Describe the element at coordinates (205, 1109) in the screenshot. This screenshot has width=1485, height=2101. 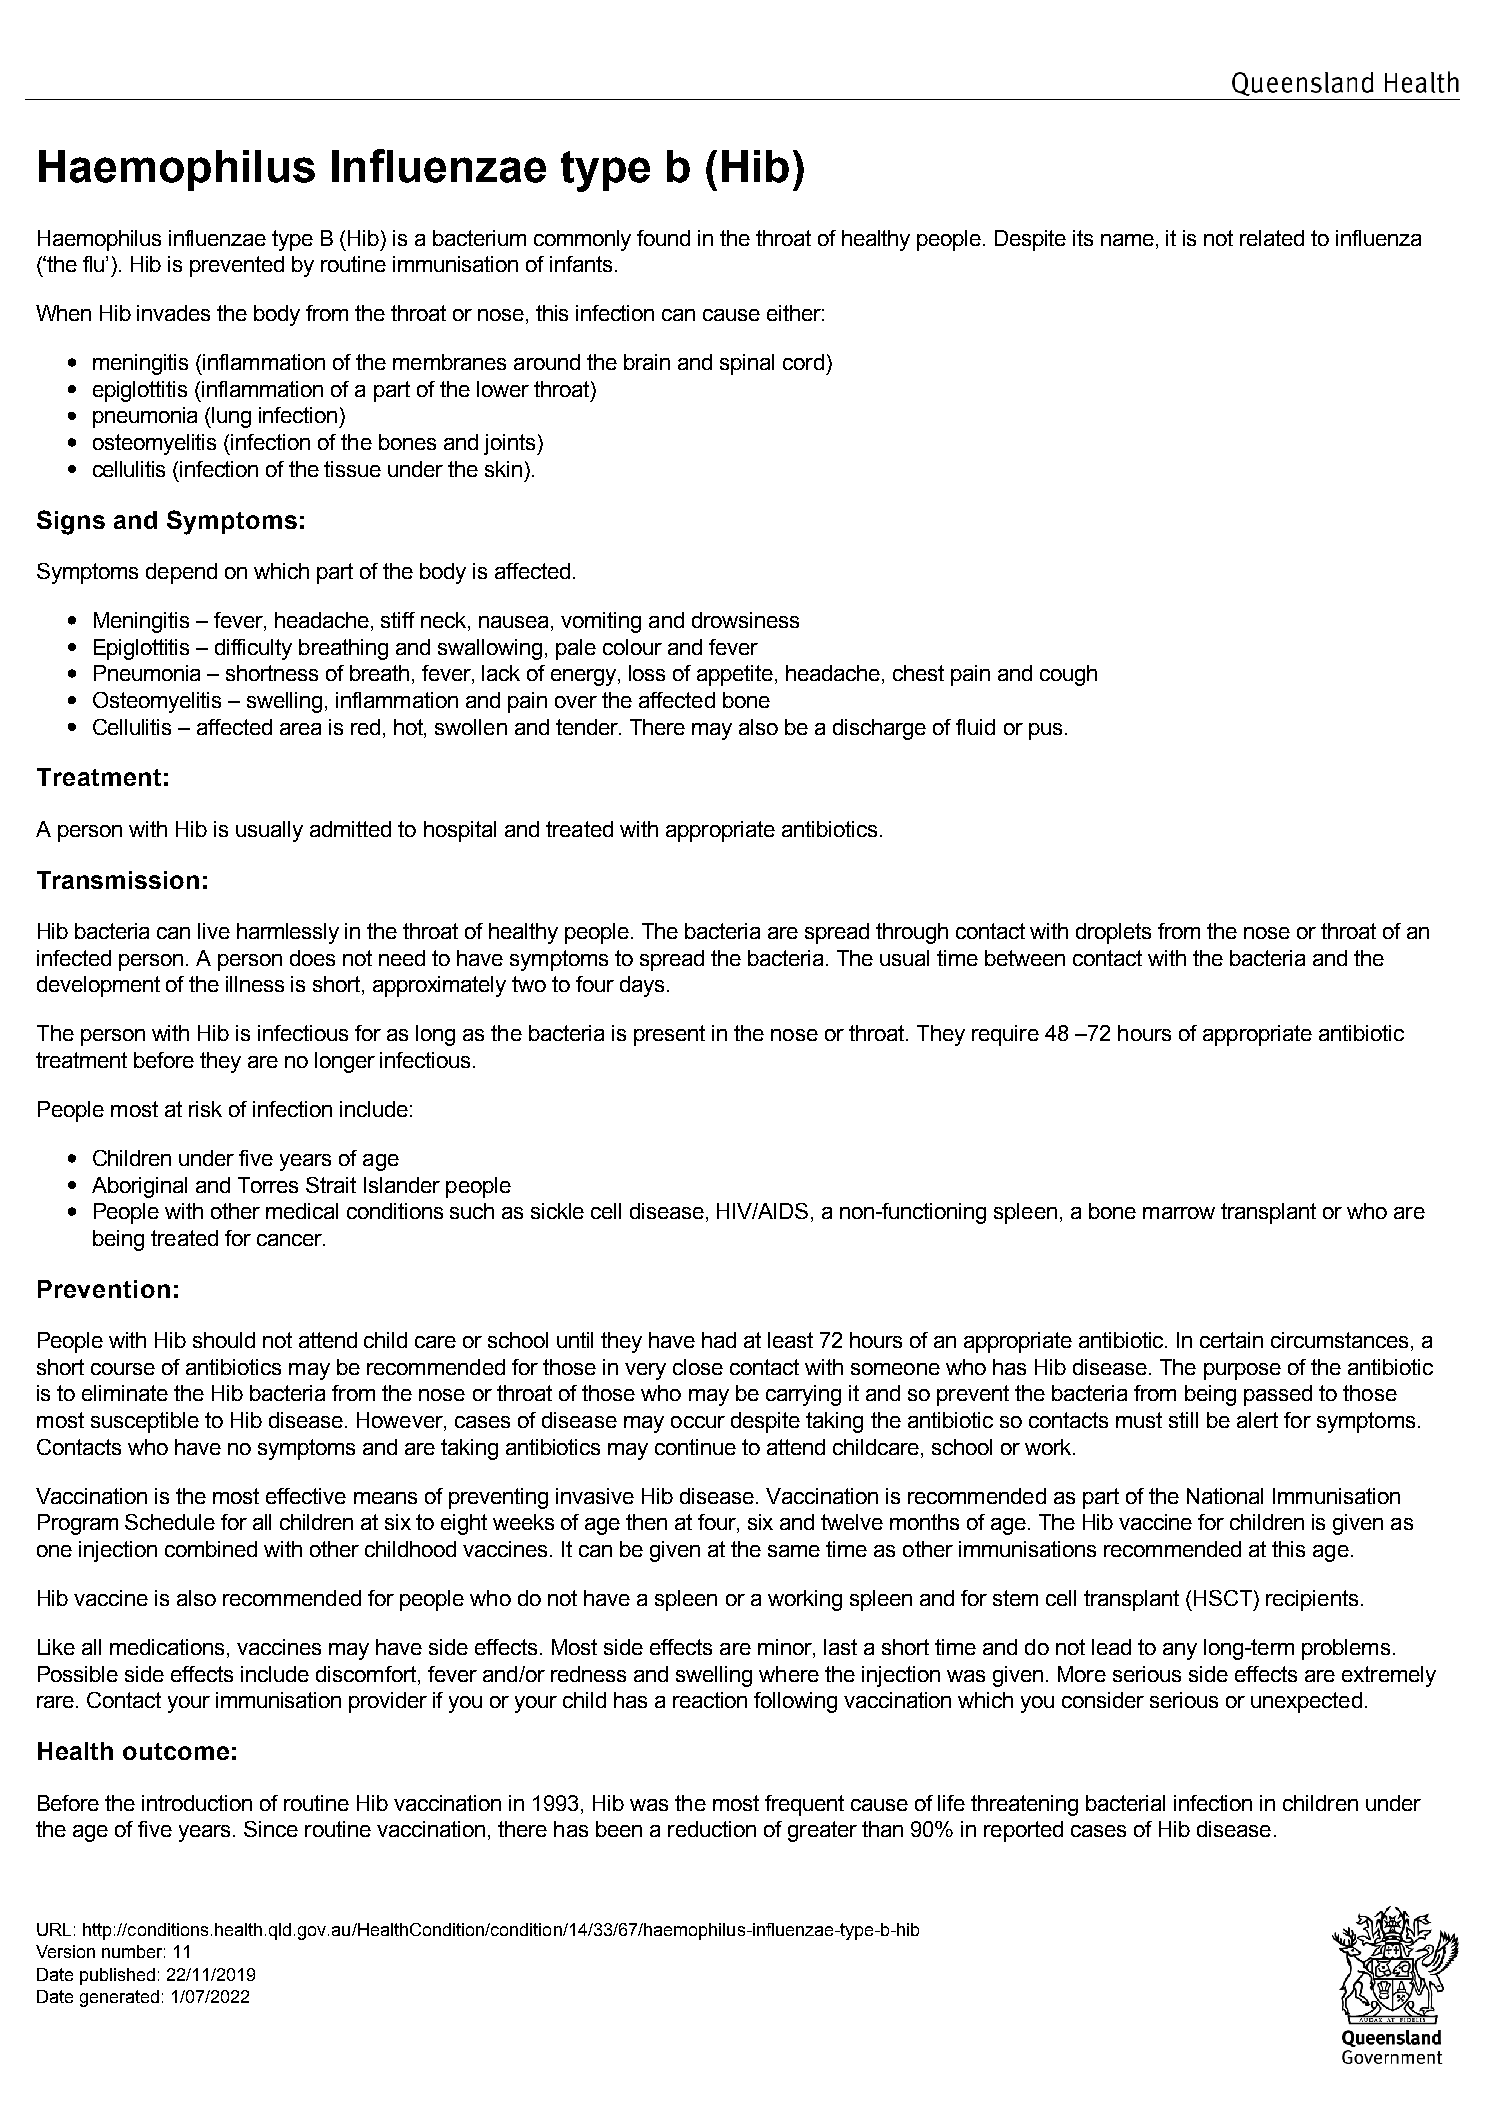
I see `risk` at that location.
